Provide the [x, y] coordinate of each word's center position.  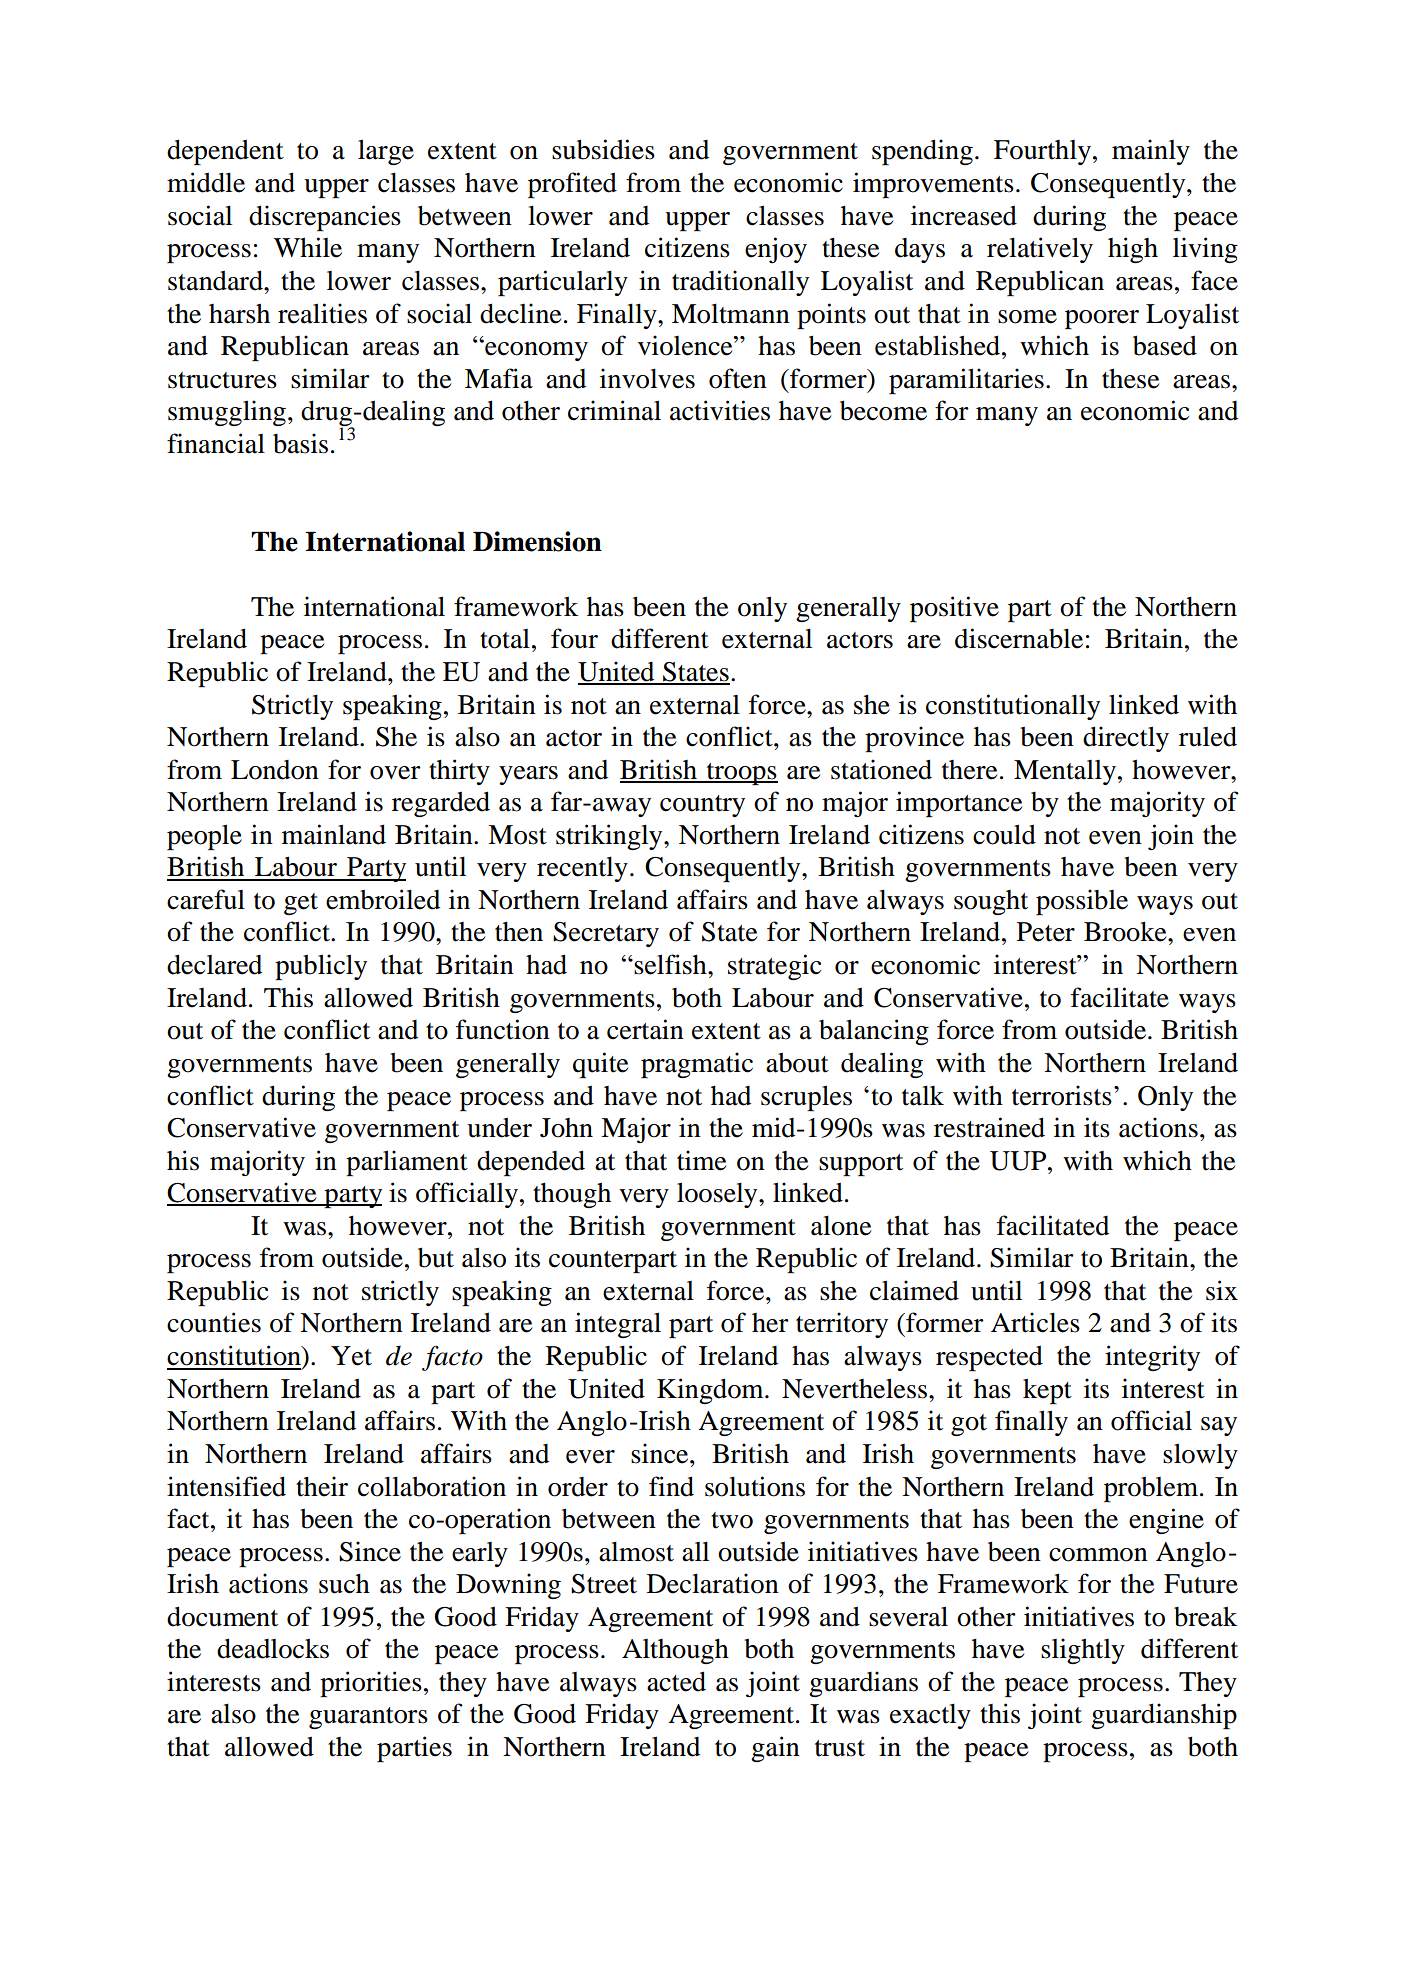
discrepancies [325, 218]
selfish [670, 964]
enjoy [776, 250]
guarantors [368, 1718]
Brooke [1126, 931]
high [1133, 250]
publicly [321, 967]
